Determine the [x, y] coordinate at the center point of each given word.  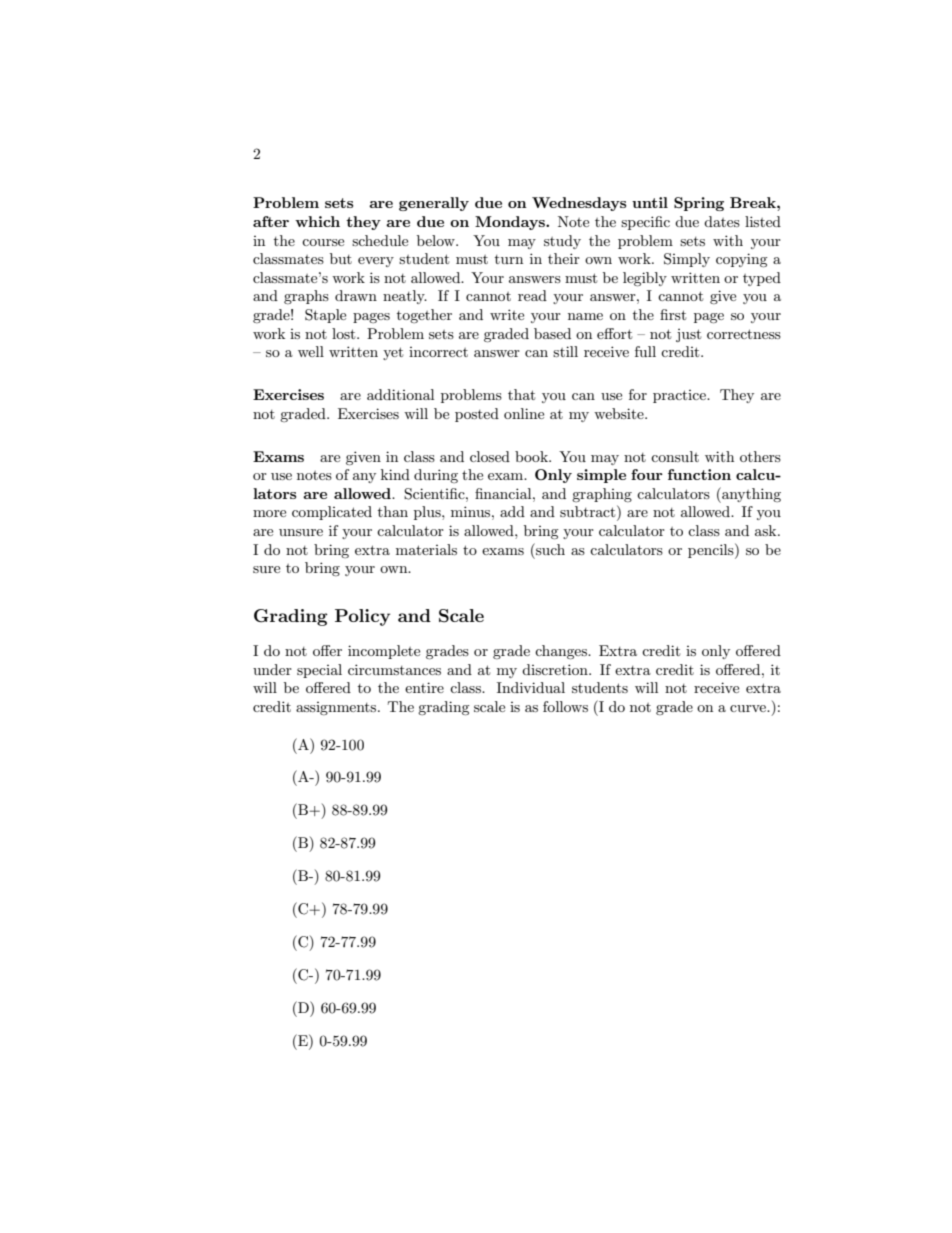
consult [675, 456]
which [317, 221]
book [532, 456]
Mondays [511, 223]
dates [722, 221]
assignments [337, 708]
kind [395, 474]
